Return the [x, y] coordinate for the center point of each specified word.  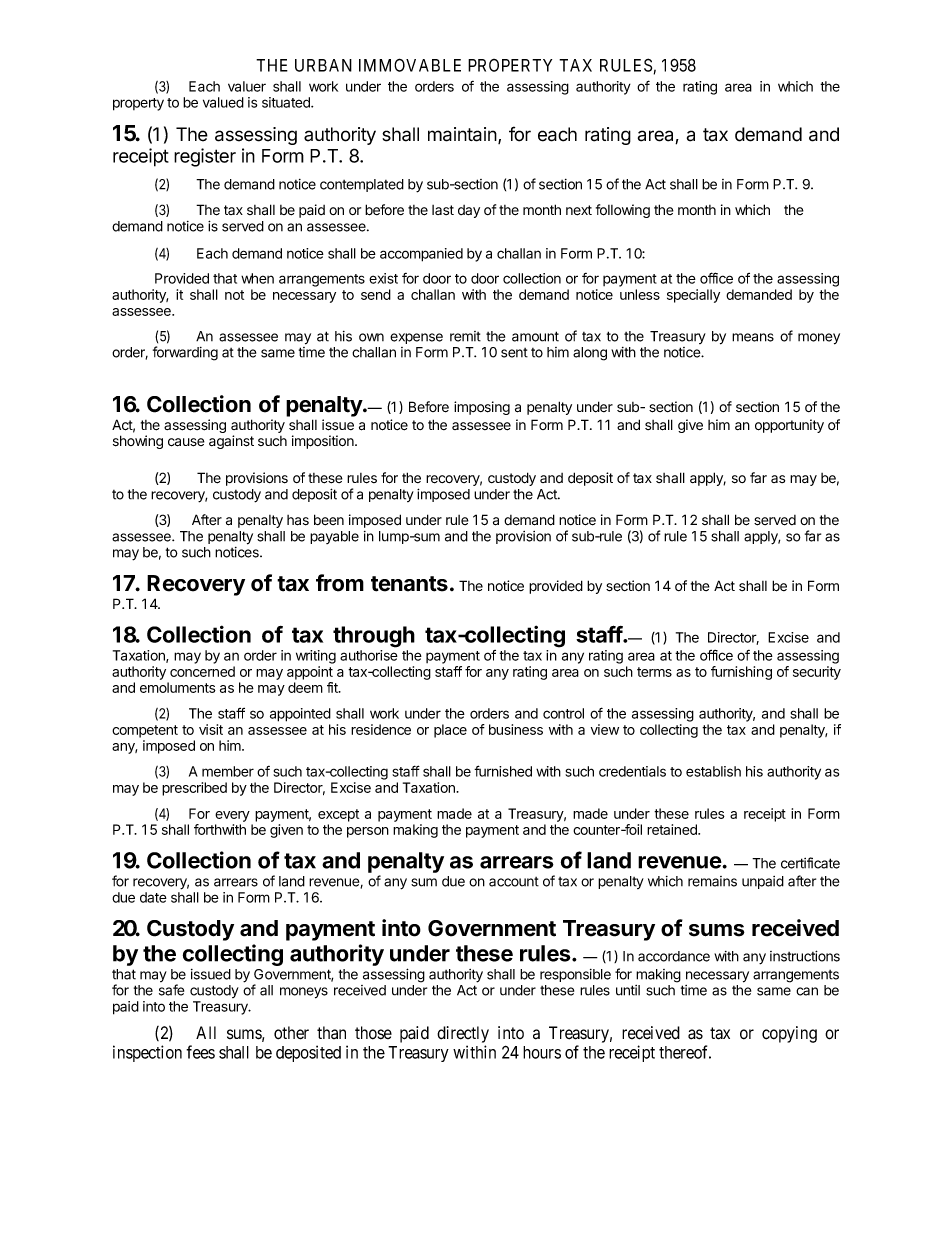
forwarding [185, 353]
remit [465, 336]
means [753, 337]
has [298, 520]
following [623, 211]
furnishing [741, 673]
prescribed [194, 789]
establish [713, 771]
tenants [409, 584]
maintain [463, 135]
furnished [503, 771]
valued [223, 102]
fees [200, 1052]
